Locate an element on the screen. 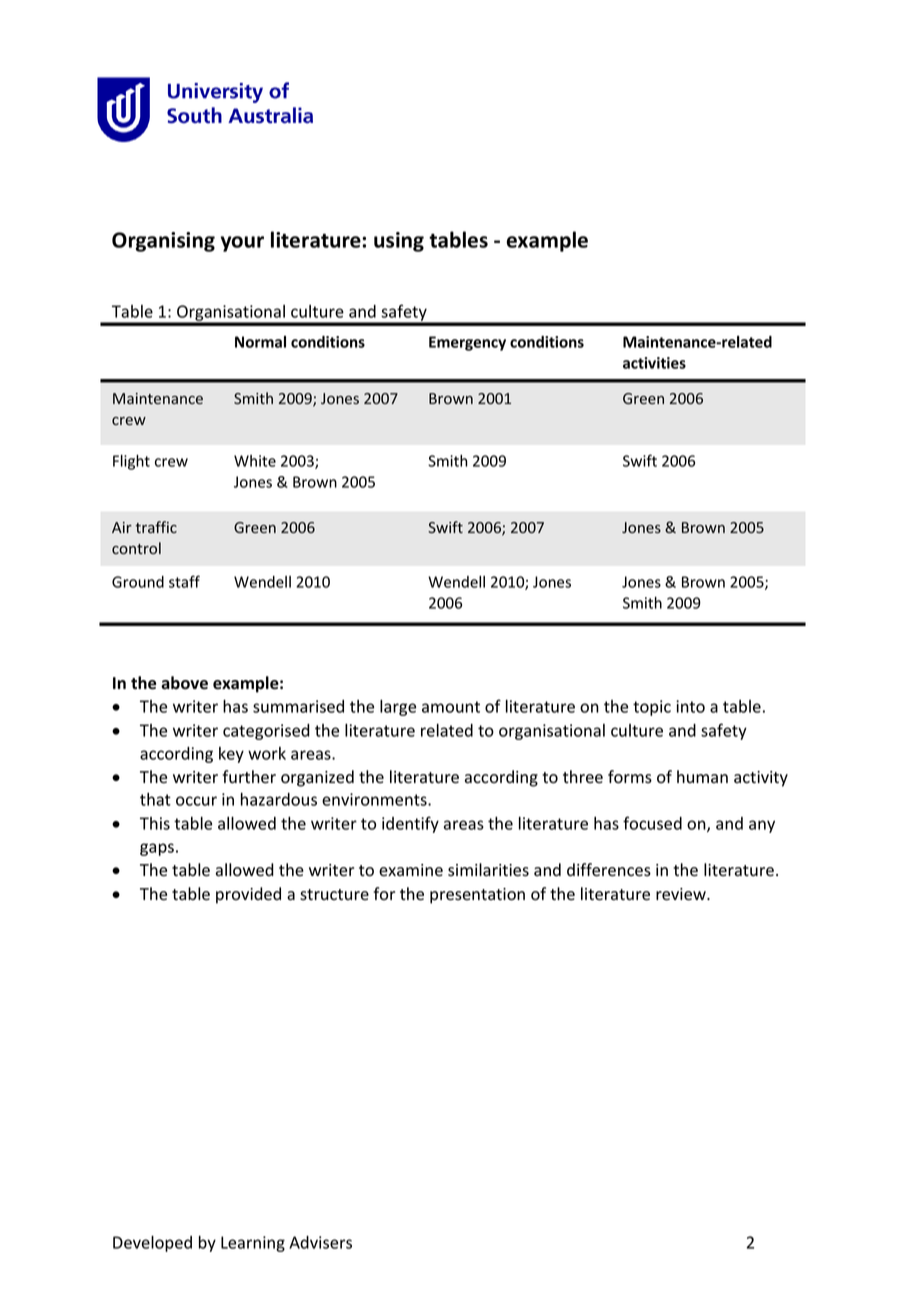 The image size is (924, 1309). Developed is located at coordinates (152, 1243).
